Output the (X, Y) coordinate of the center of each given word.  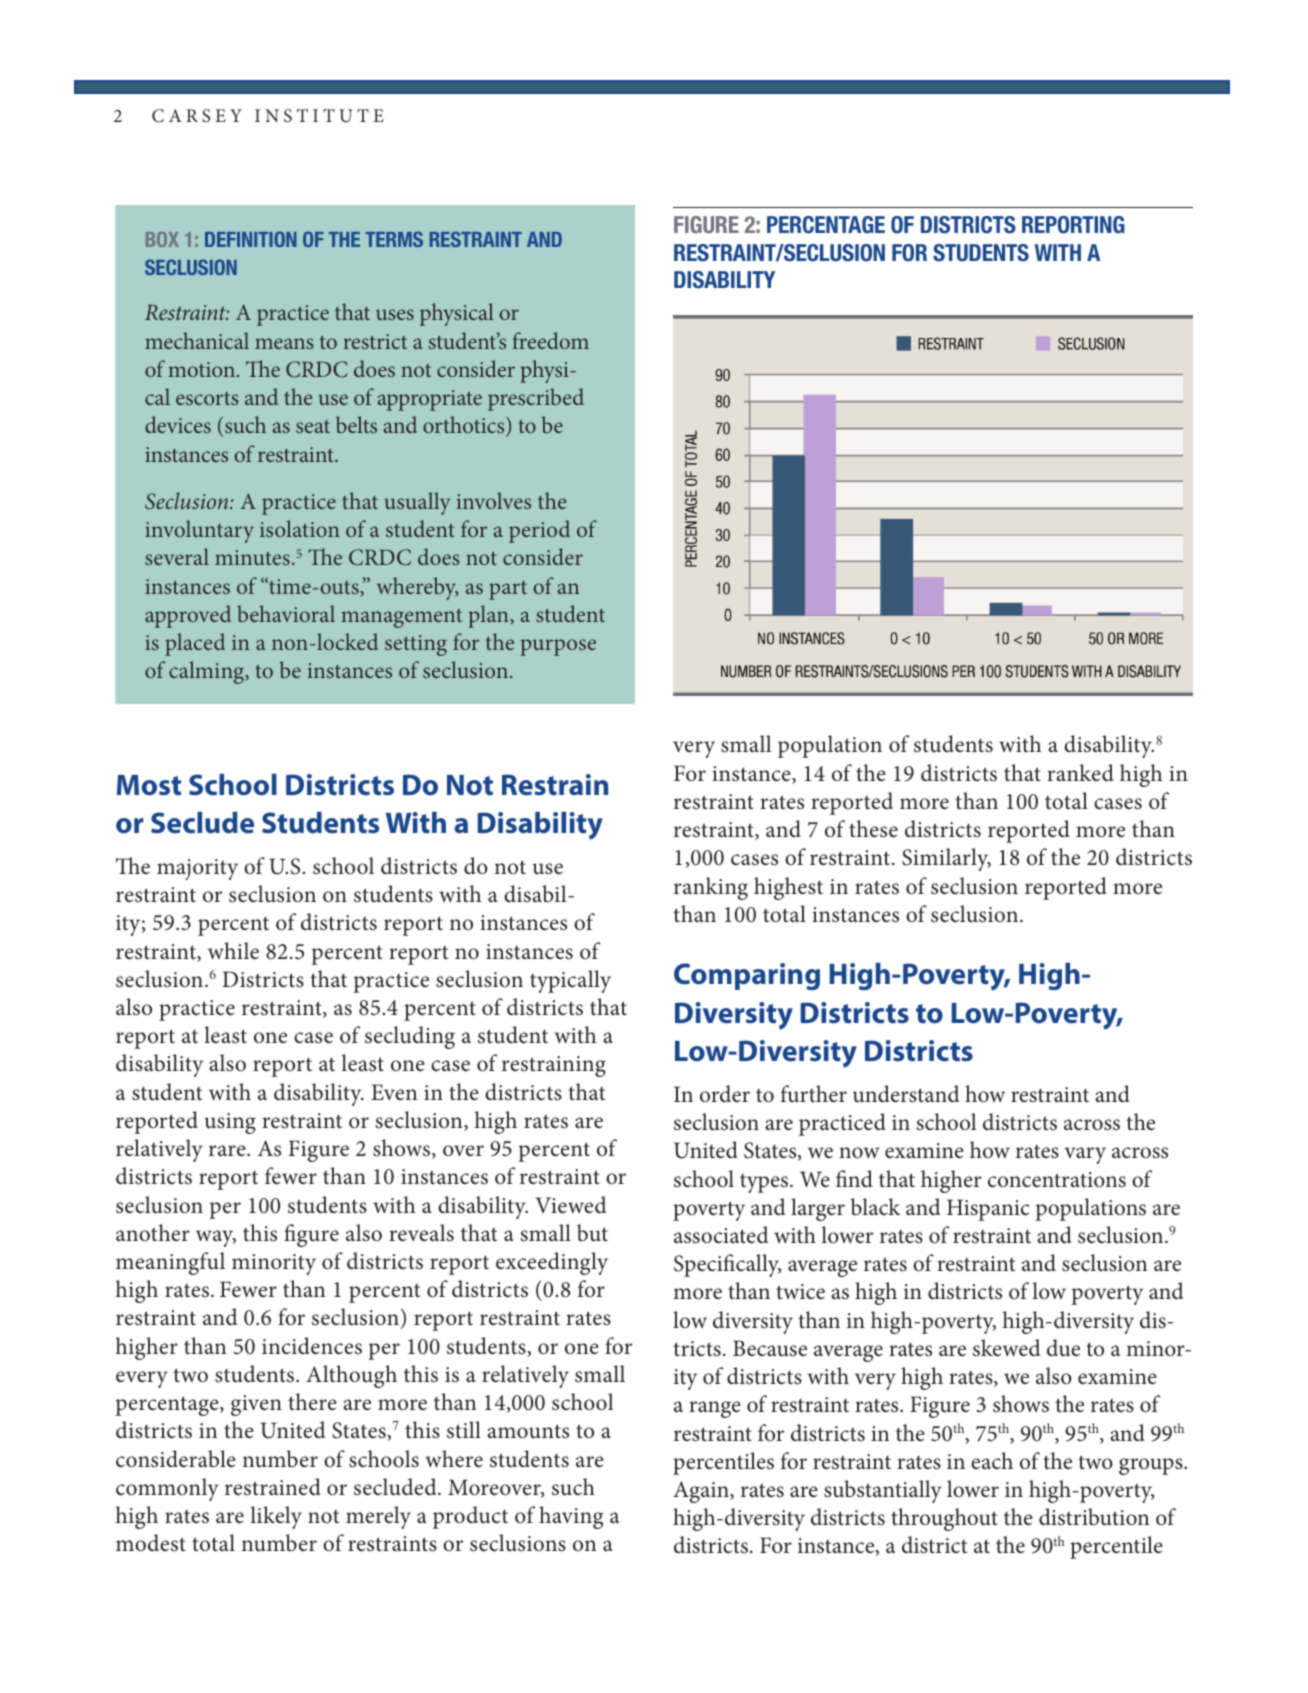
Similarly (946, 859)
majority (197, 869)
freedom (550, 340)
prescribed (536, 399)
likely (276, 1517)
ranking (711, 888)
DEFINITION (251, 239)
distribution (1094, 1517)
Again (702, 1492)
